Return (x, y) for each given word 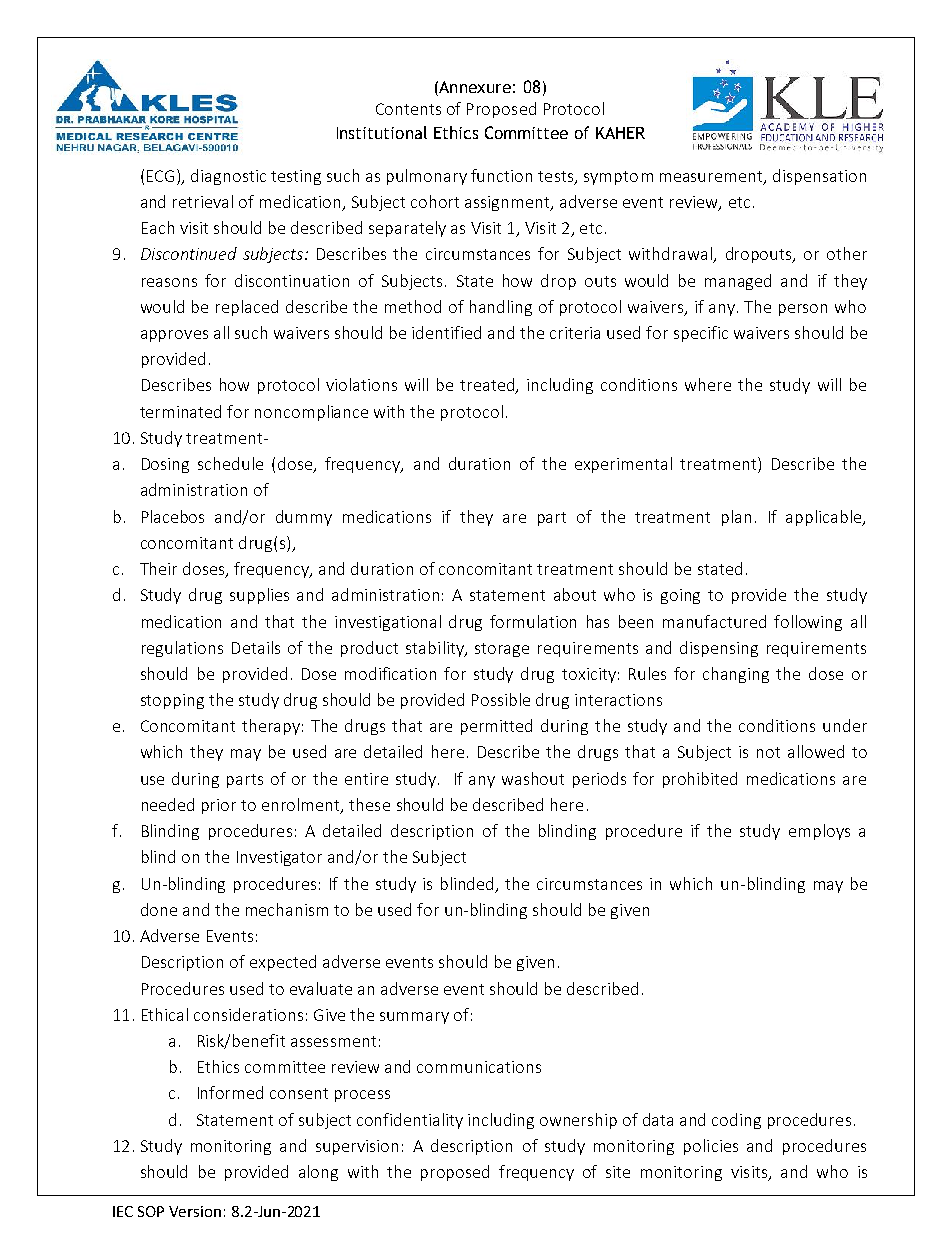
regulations (182, 649)
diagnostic (228, 177)
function (501, 175)
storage (502, 650)
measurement (712, 177)
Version (195, 1211)
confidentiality (410, 1121)
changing (736, 675)
